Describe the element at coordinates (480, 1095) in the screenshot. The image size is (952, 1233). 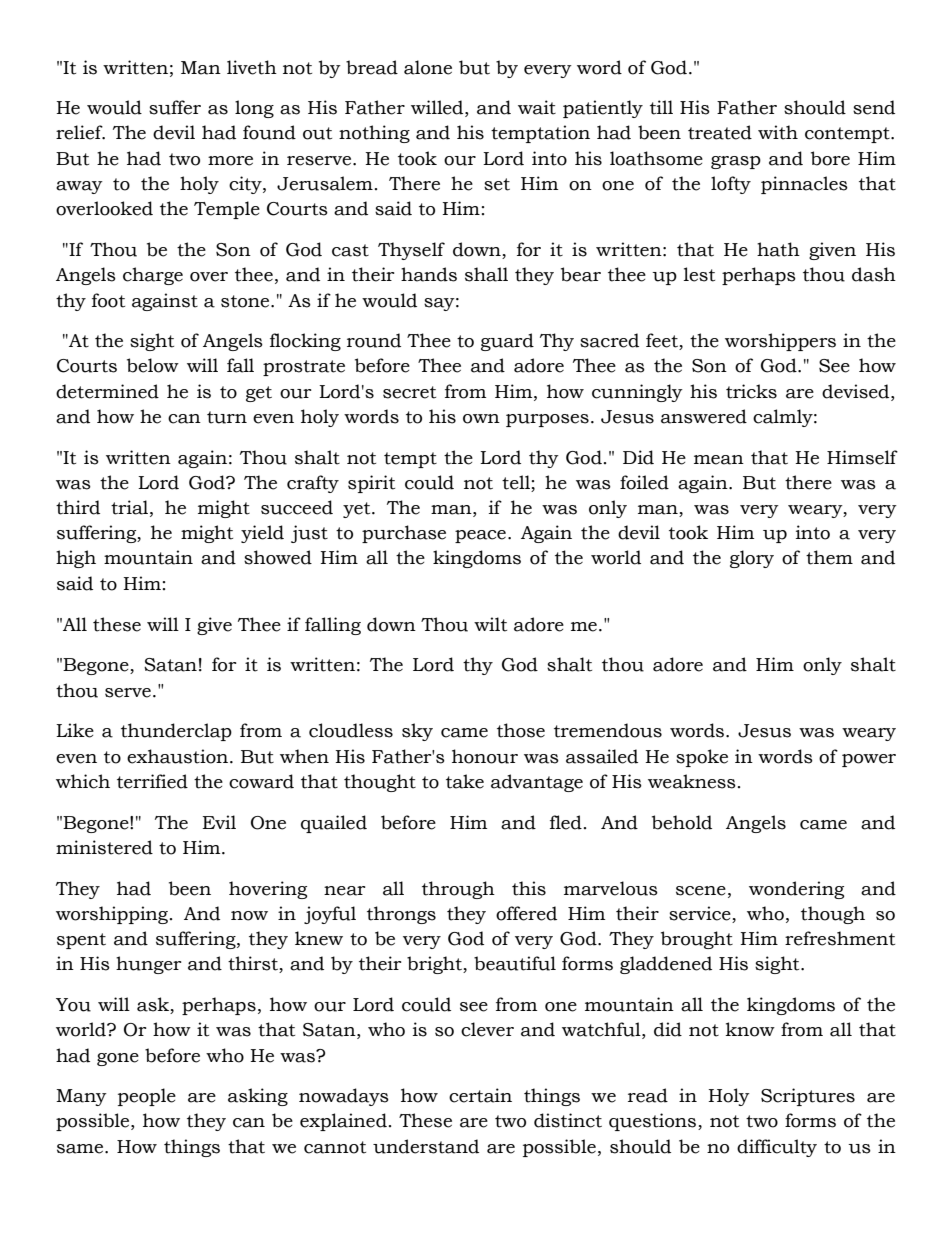
I see `certain` at that location.
